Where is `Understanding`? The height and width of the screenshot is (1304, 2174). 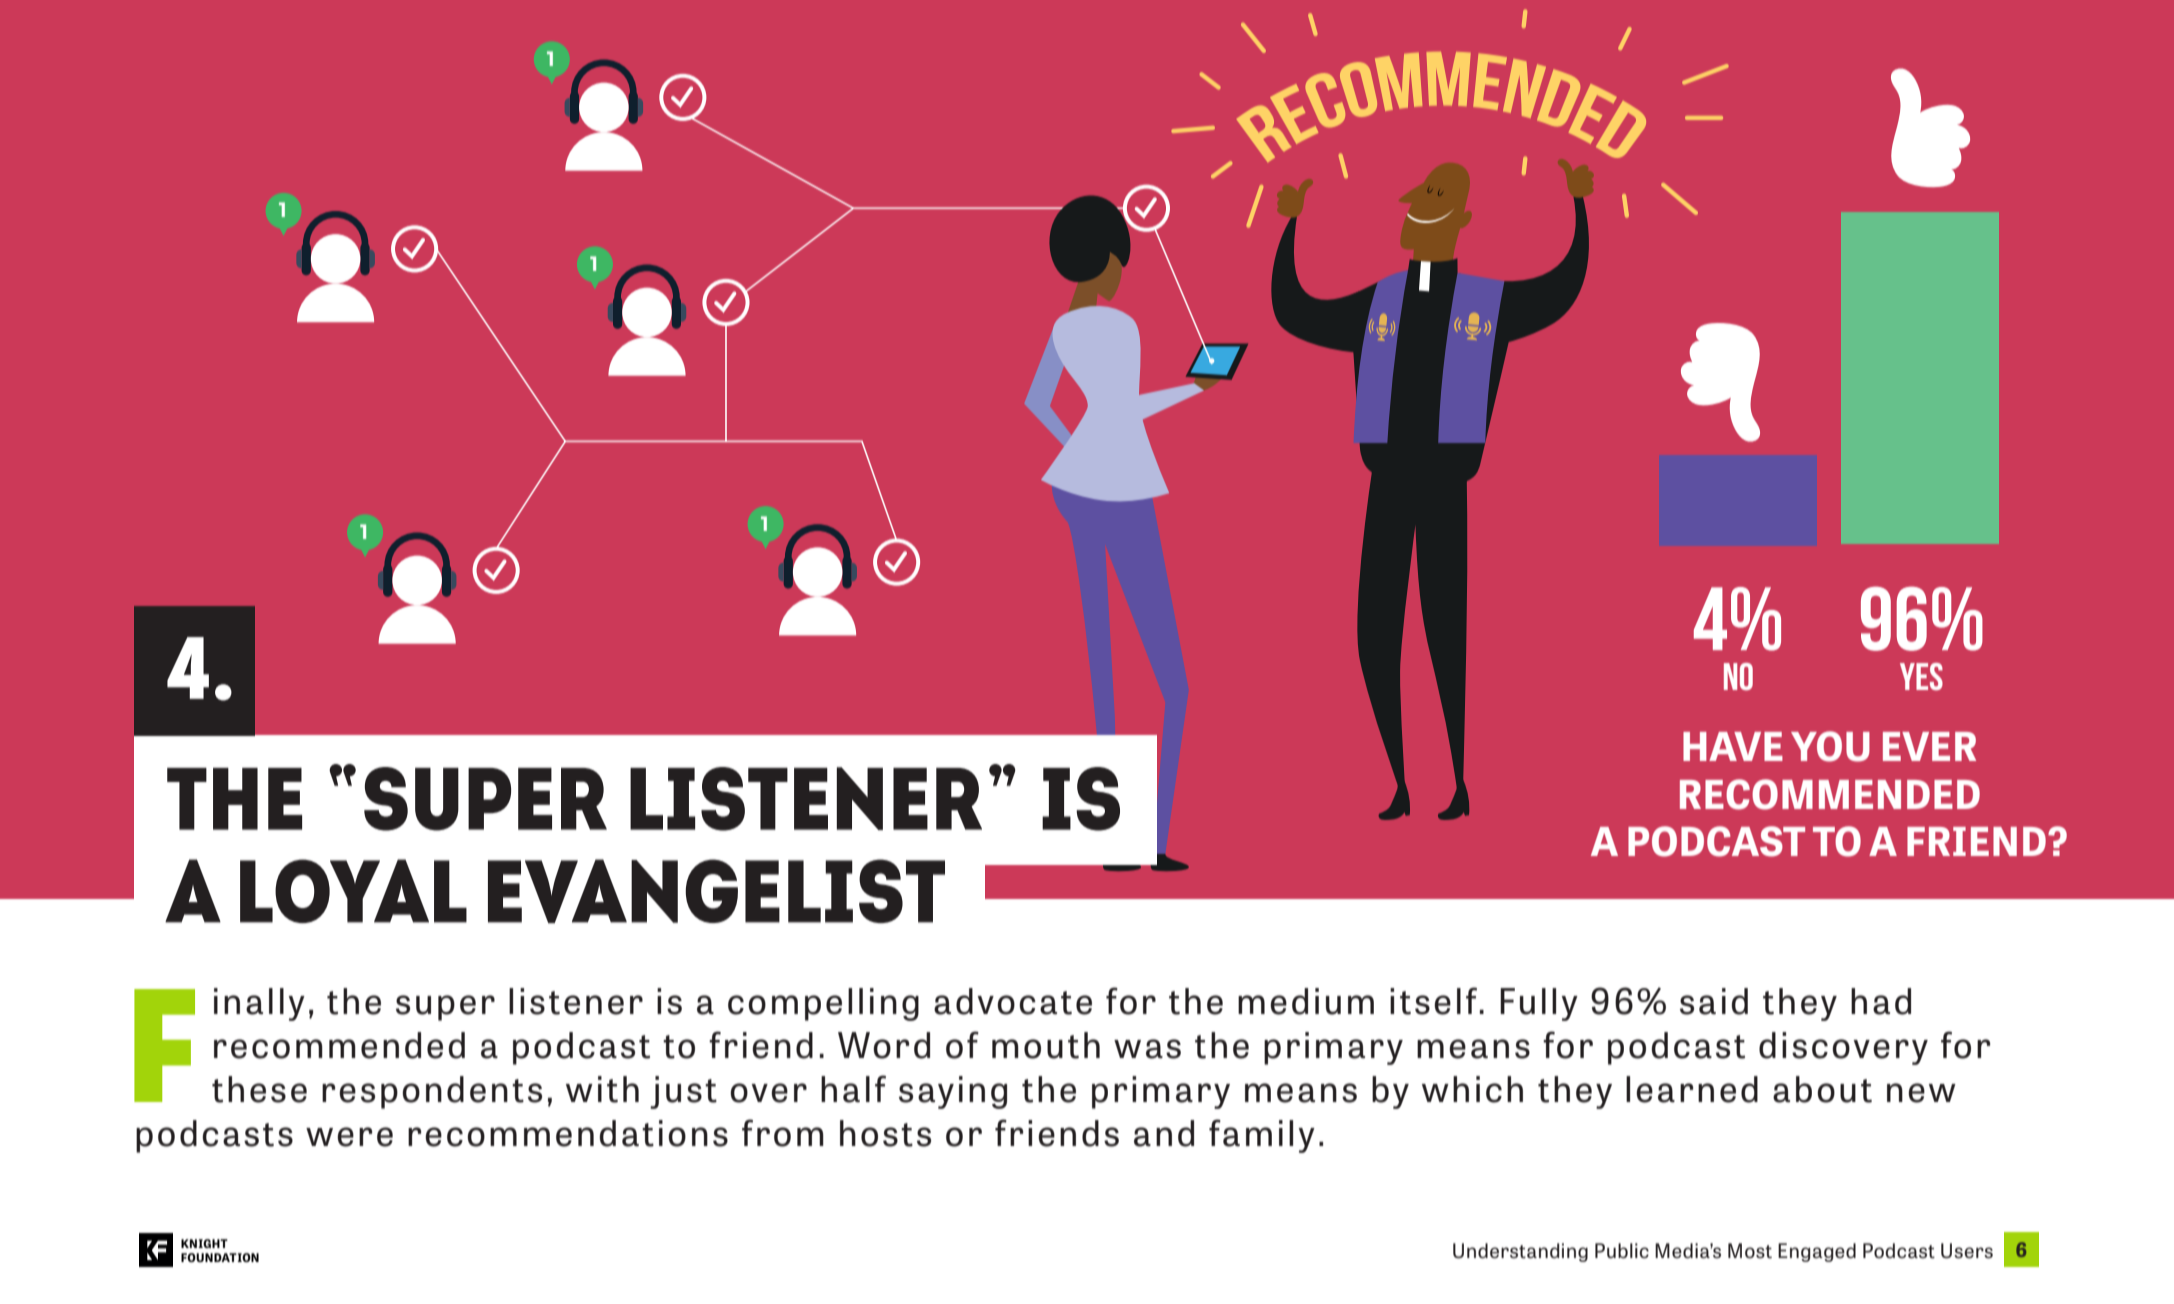
Understanding is located at coordinates (1520, 1252).
